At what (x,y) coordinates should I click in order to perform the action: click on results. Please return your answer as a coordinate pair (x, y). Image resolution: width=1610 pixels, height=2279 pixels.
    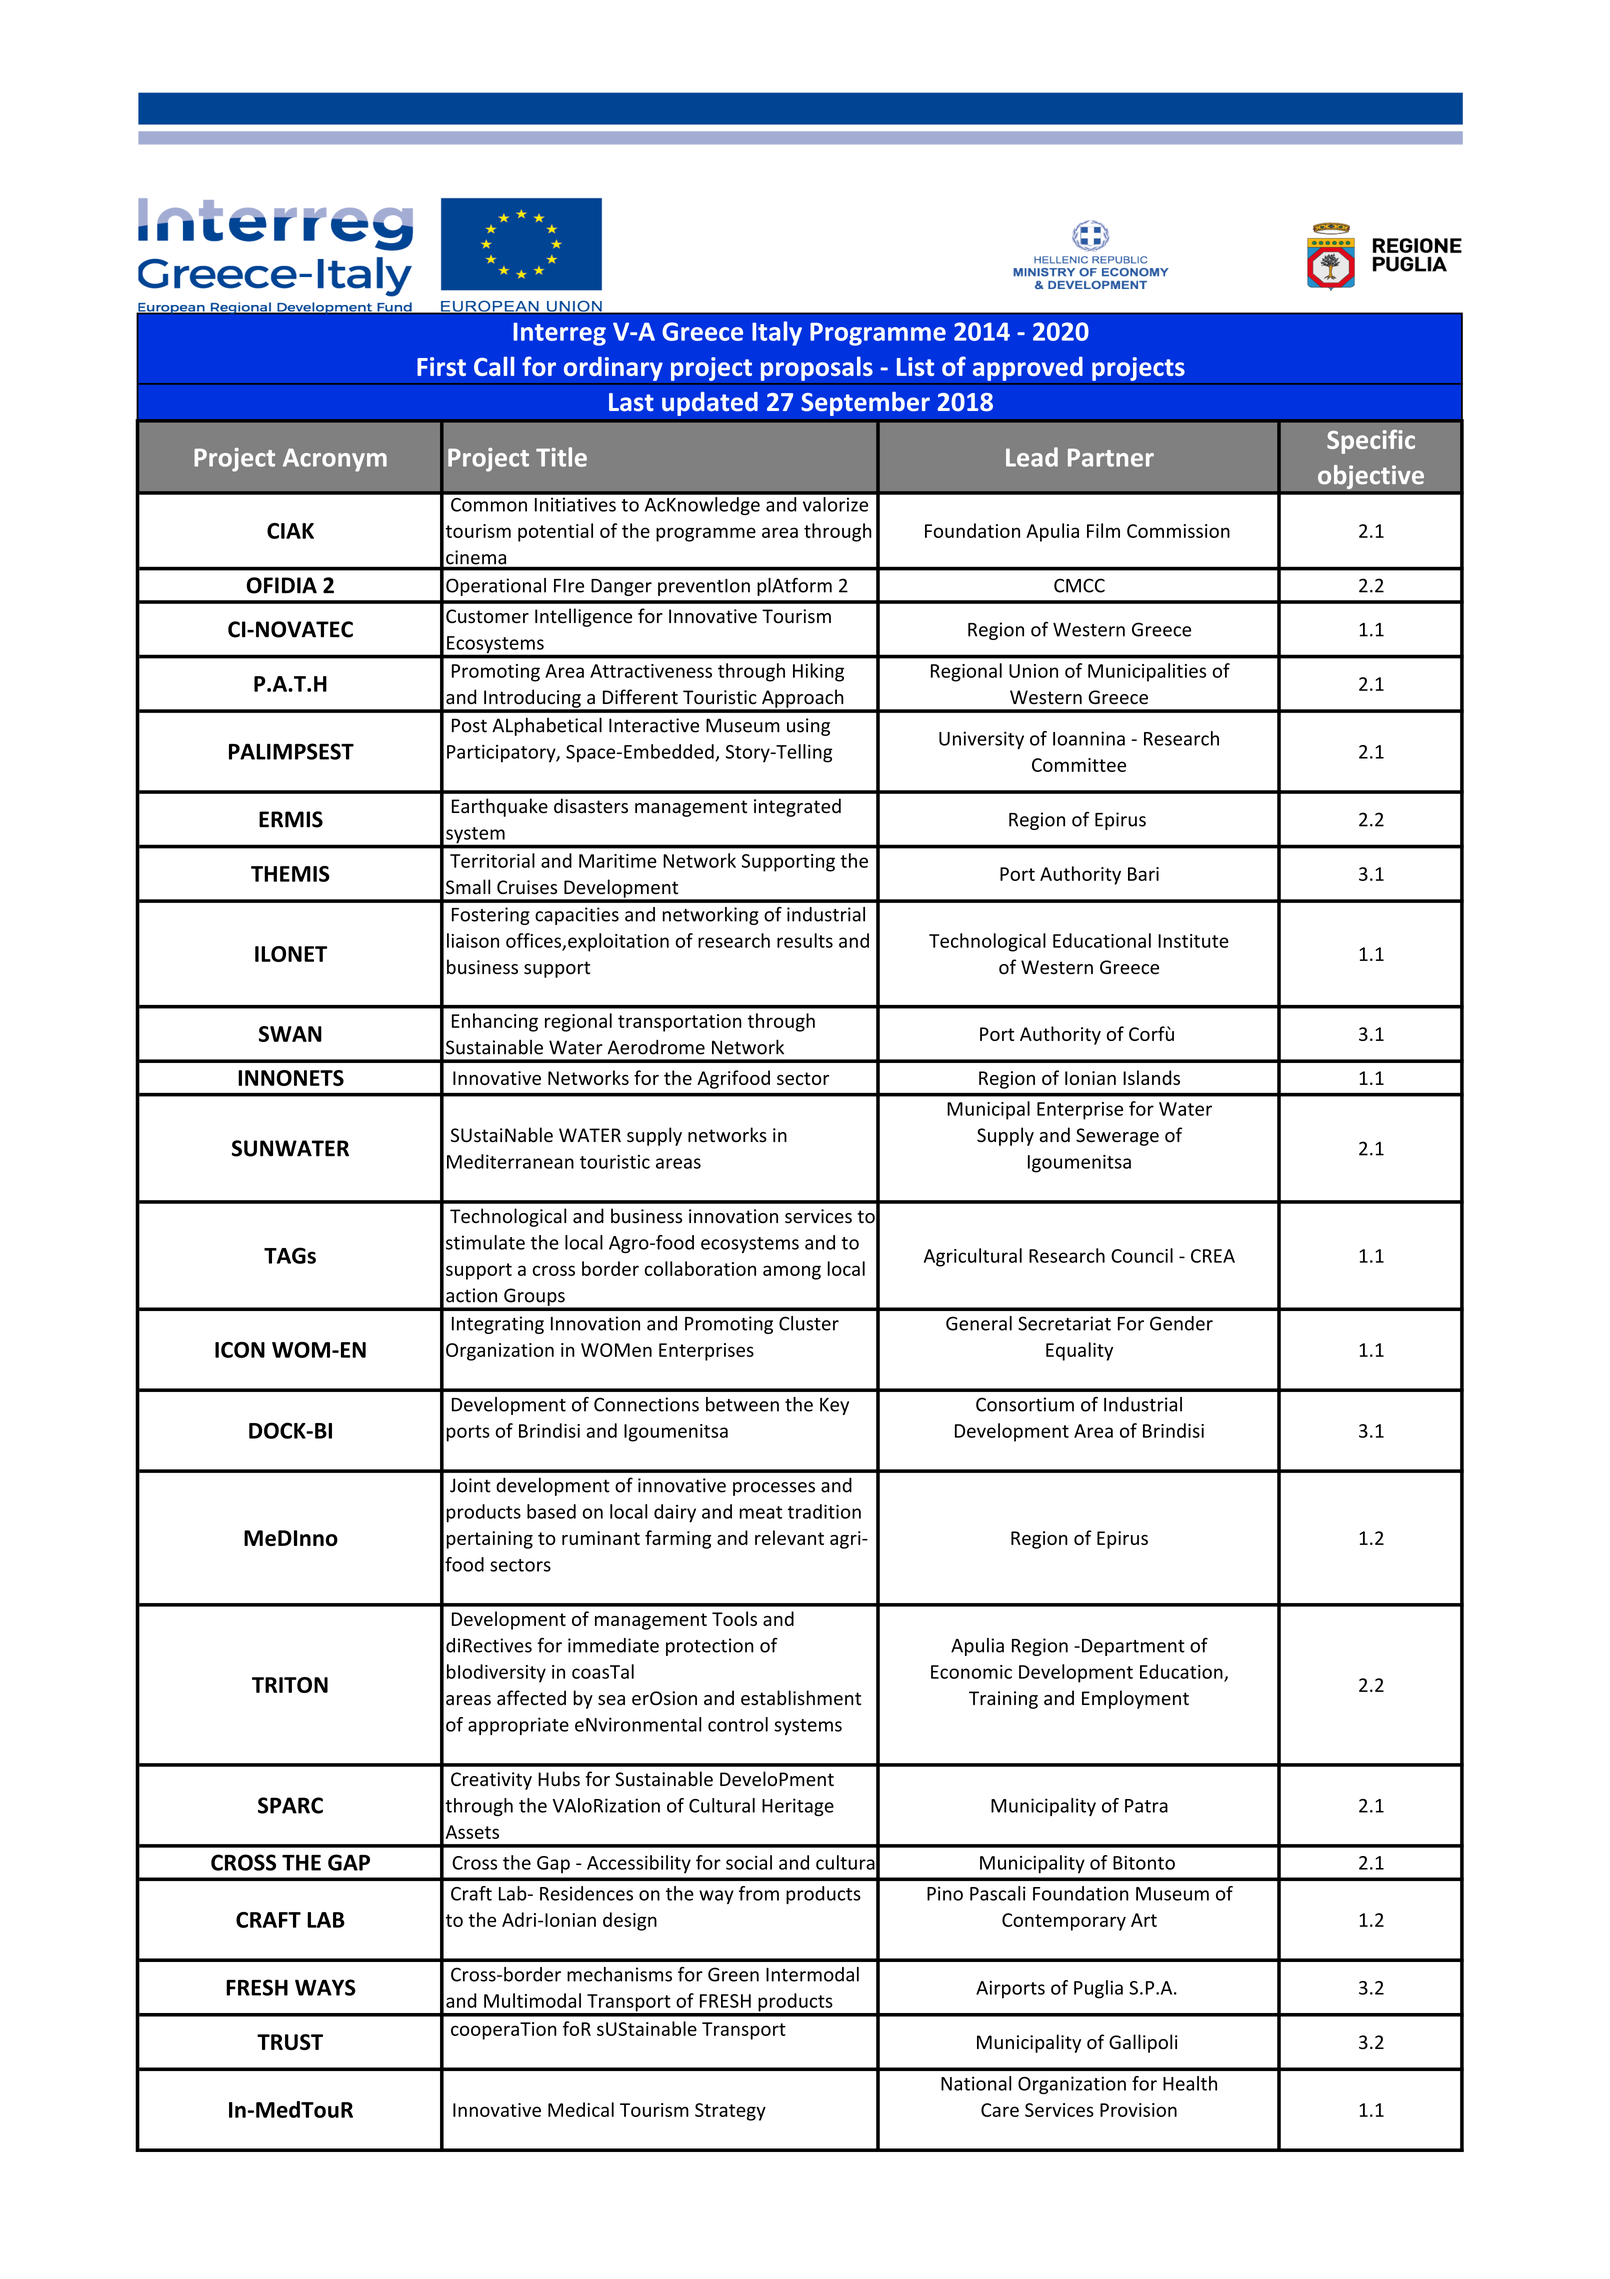
    Looking at the image, I should click on (805, 940).
